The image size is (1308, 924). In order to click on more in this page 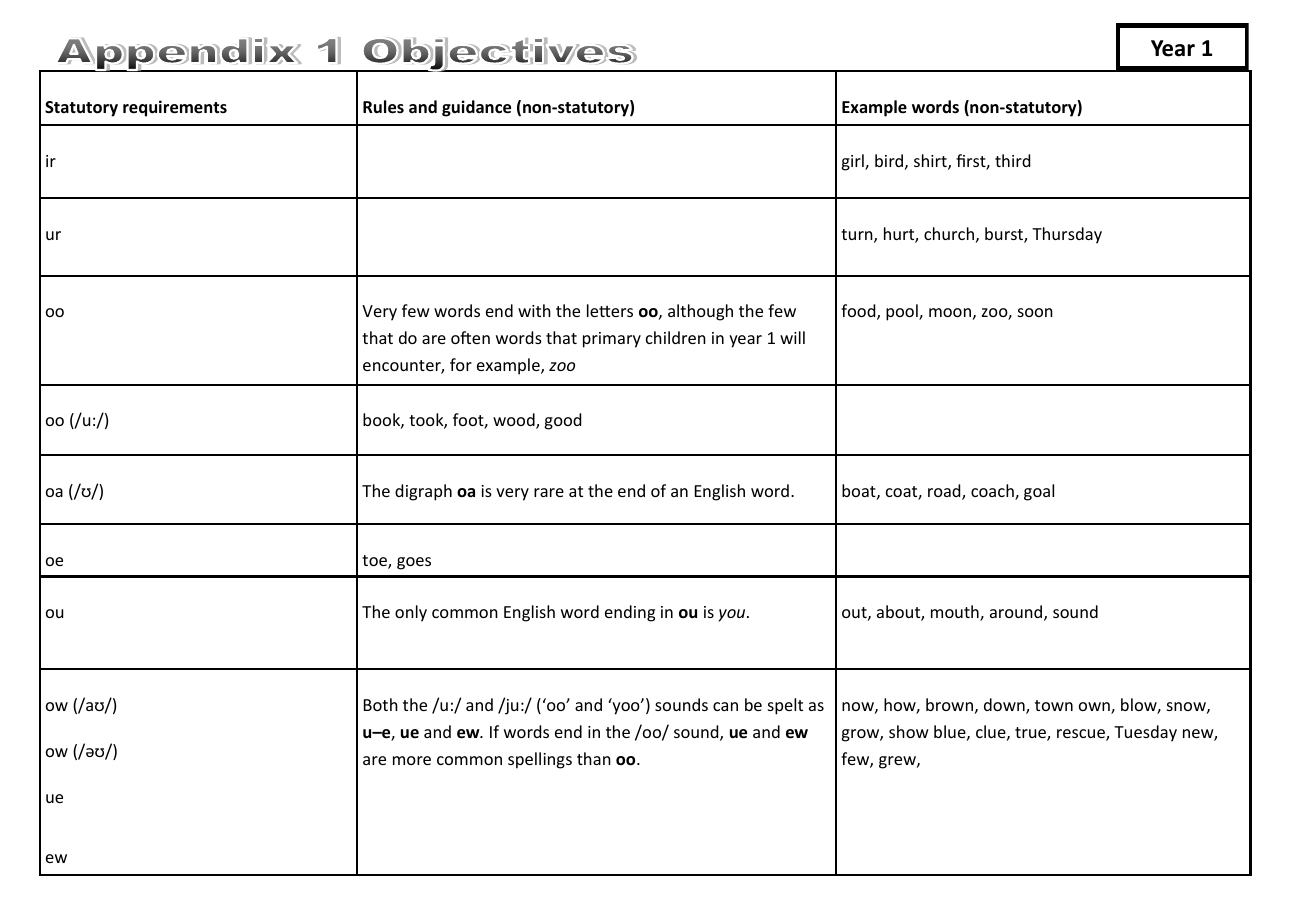, I will do `click(412, 760)`.
